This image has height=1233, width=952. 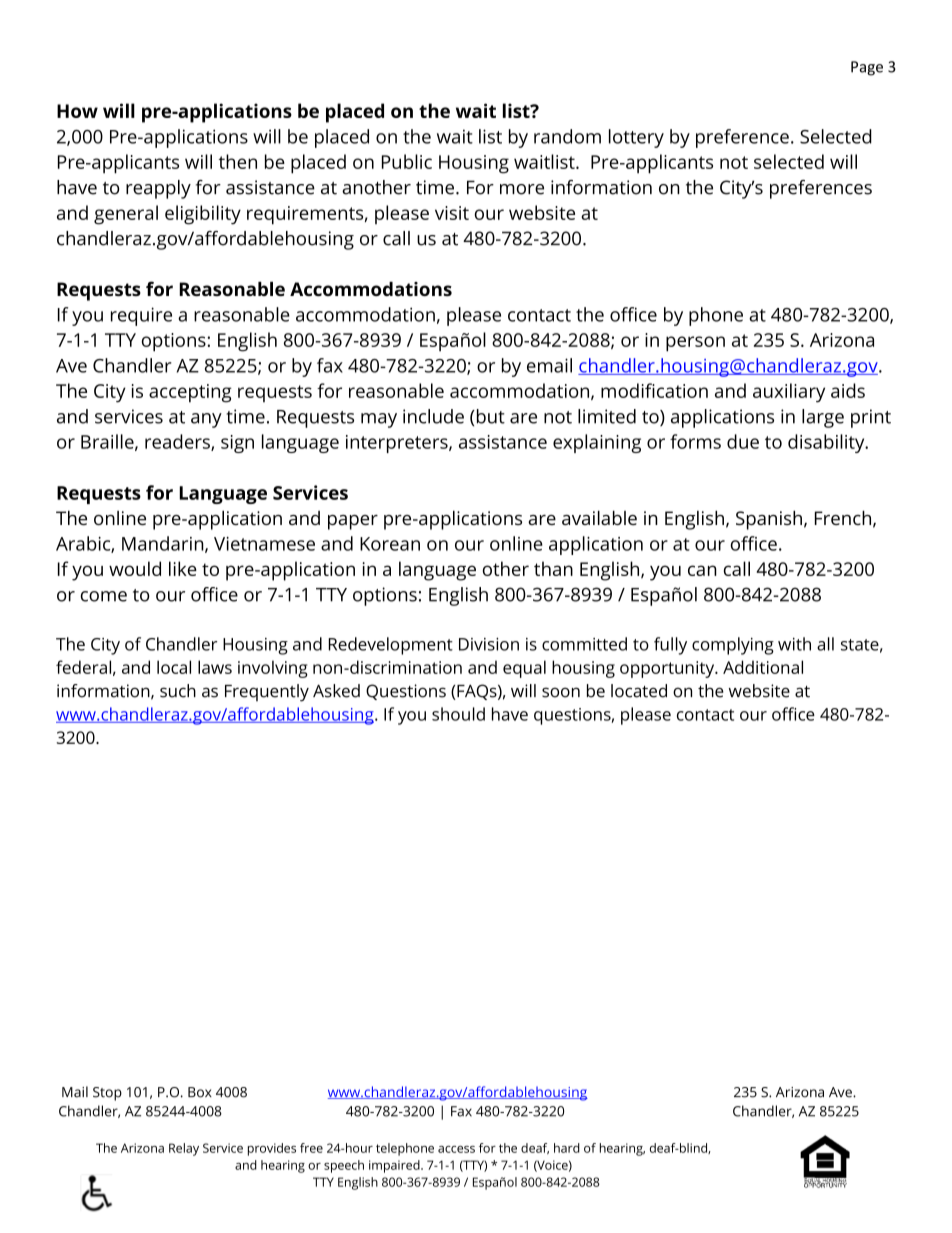 I want to click on with, so click(x=794, y=644).
